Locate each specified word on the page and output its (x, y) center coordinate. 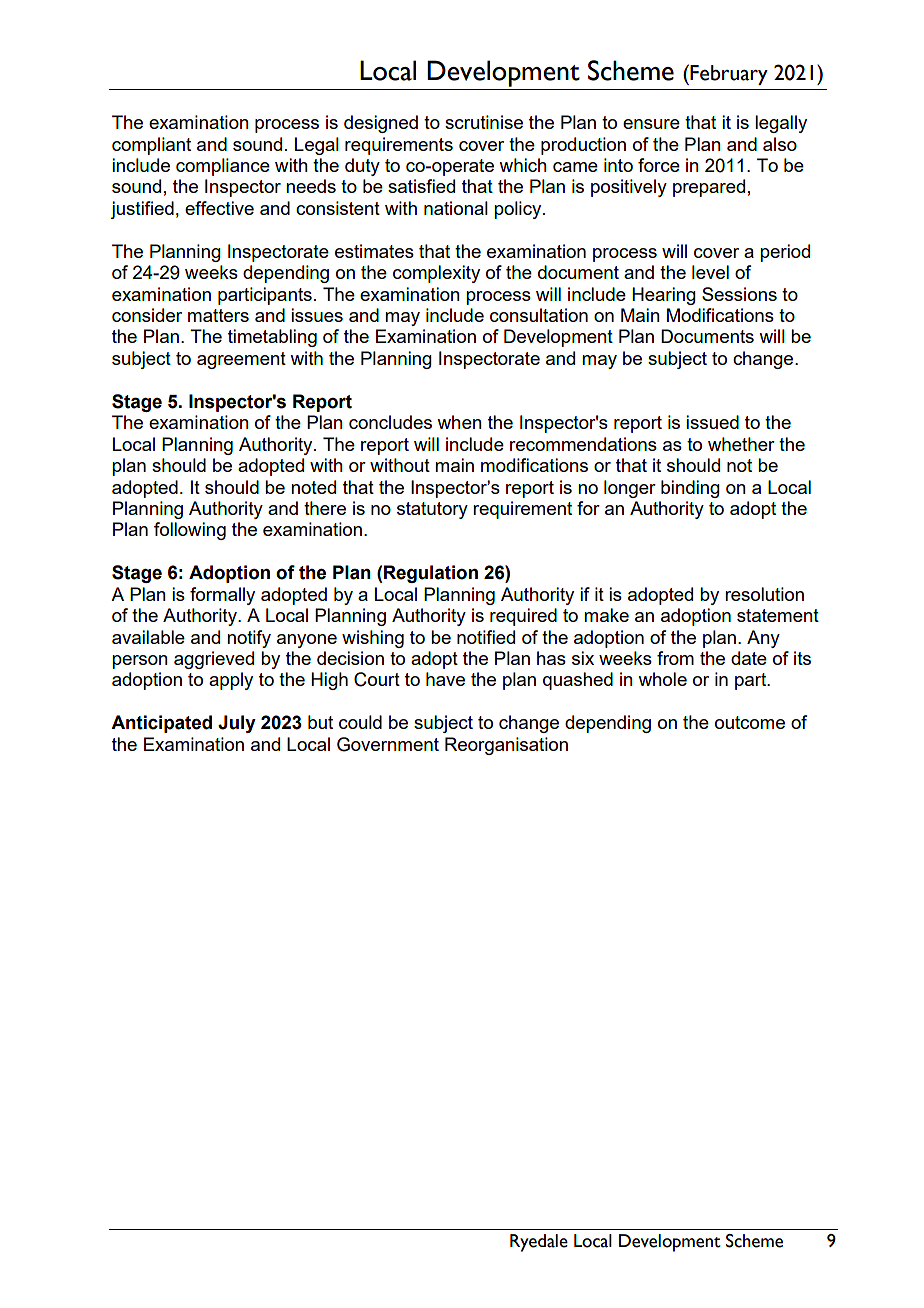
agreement (241, 360)
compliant (151, 146)
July (237, 724)
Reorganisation (506, 746)
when (459, 422)
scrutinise (484, 122)
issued (712, 422)
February (729, 75)
